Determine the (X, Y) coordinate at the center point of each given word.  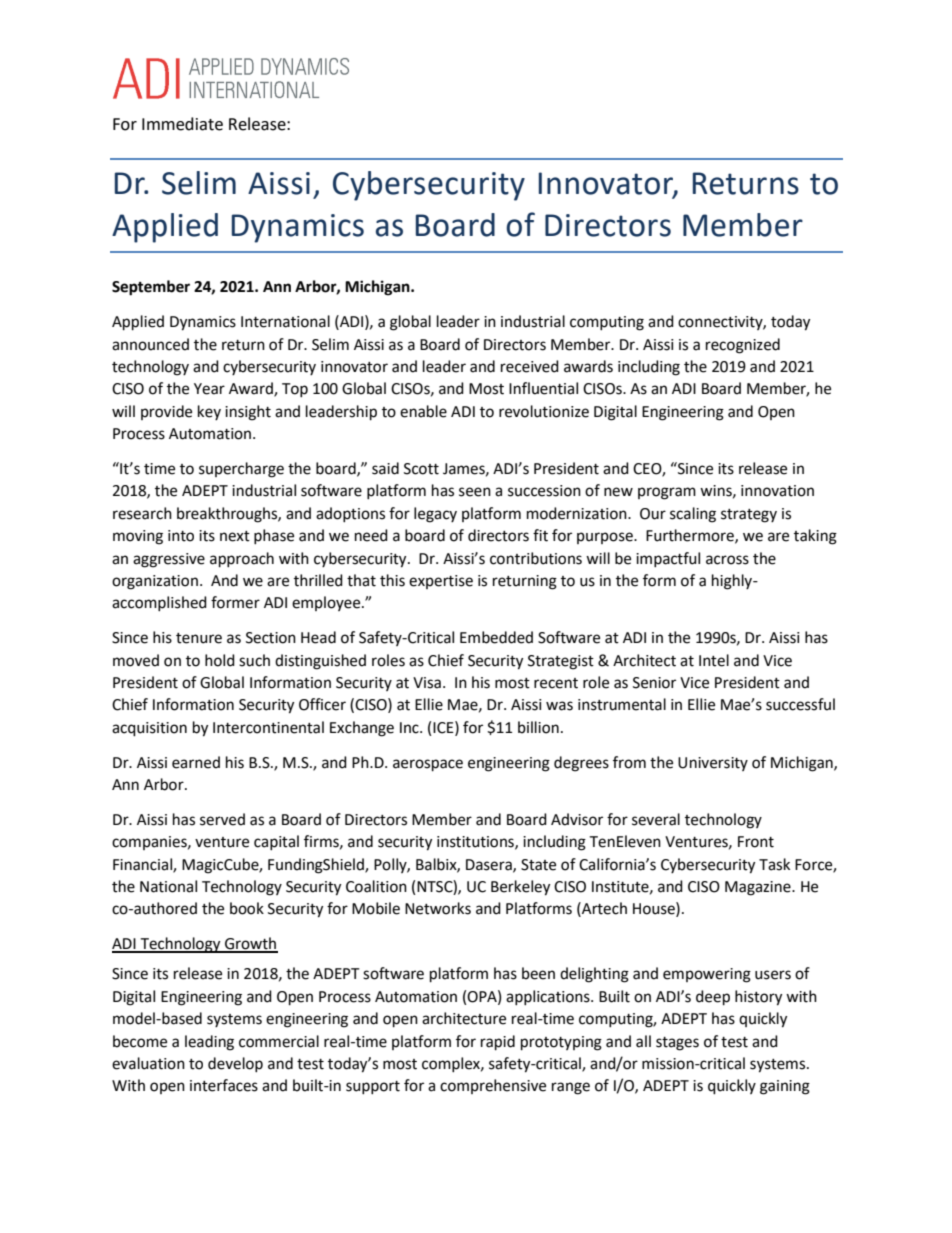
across (727, 560)
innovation (777, 491)
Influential (543, 388)
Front (756, 842)
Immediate (182, 124)
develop (235, 1064)
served (222, 819)
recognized (743, 346)
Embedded (496, 637)
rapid (498, 1043)
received (530, 366)
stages (677, 1044)
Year (209, 389)
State (538, 865)
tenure (199, 638)
